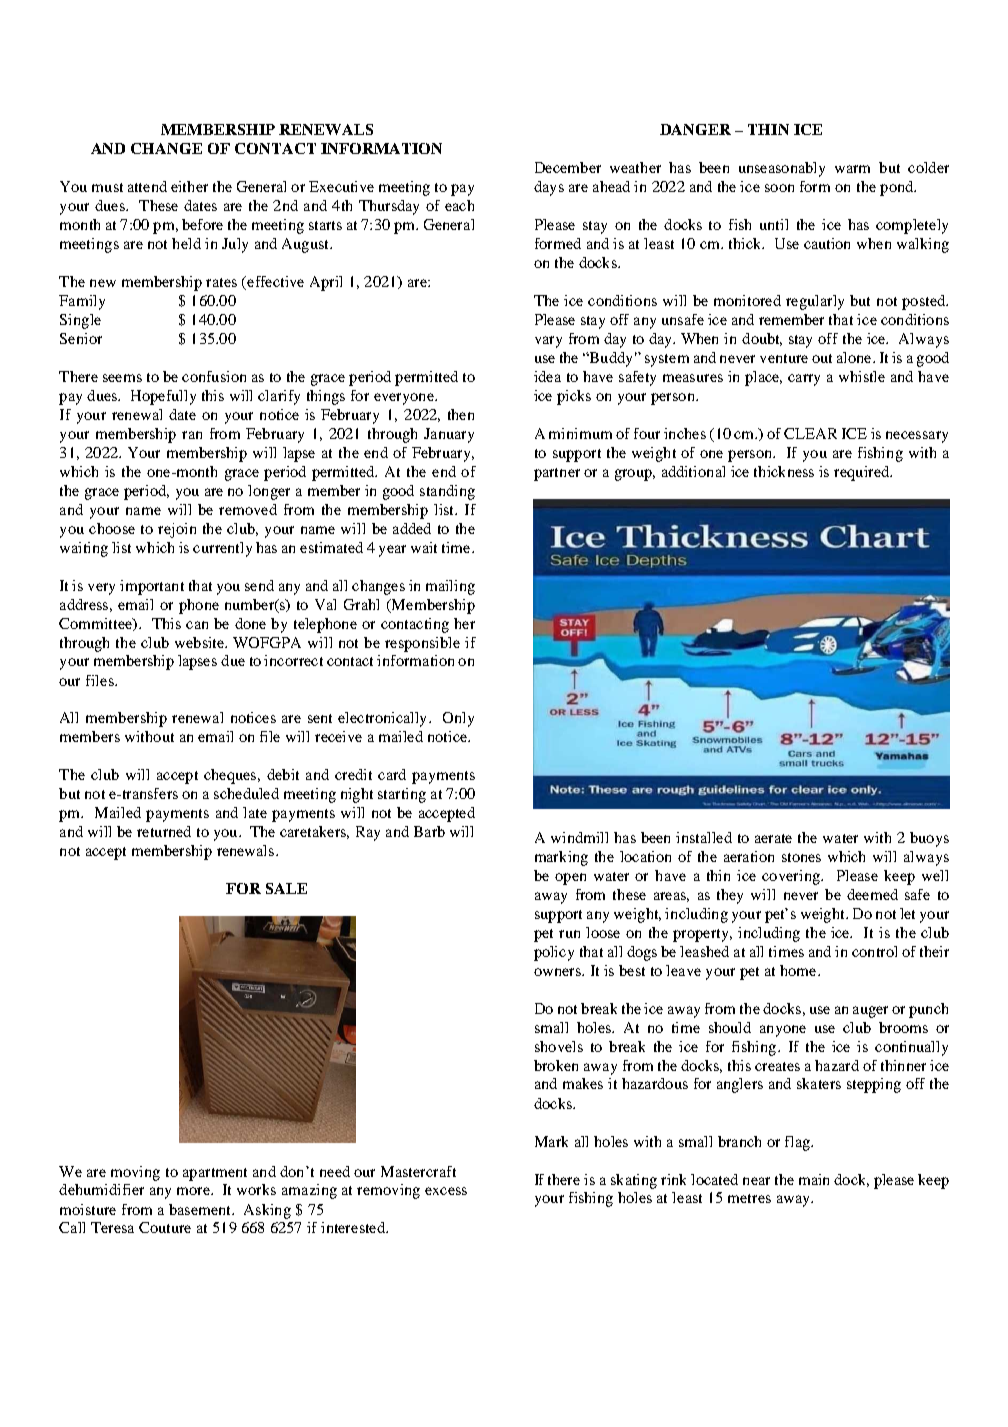 The height and width of the screenshot is (1427, 1008). Describe the element at coordinates (773, 838) in the screenshot. I see `aerate` at that location.
